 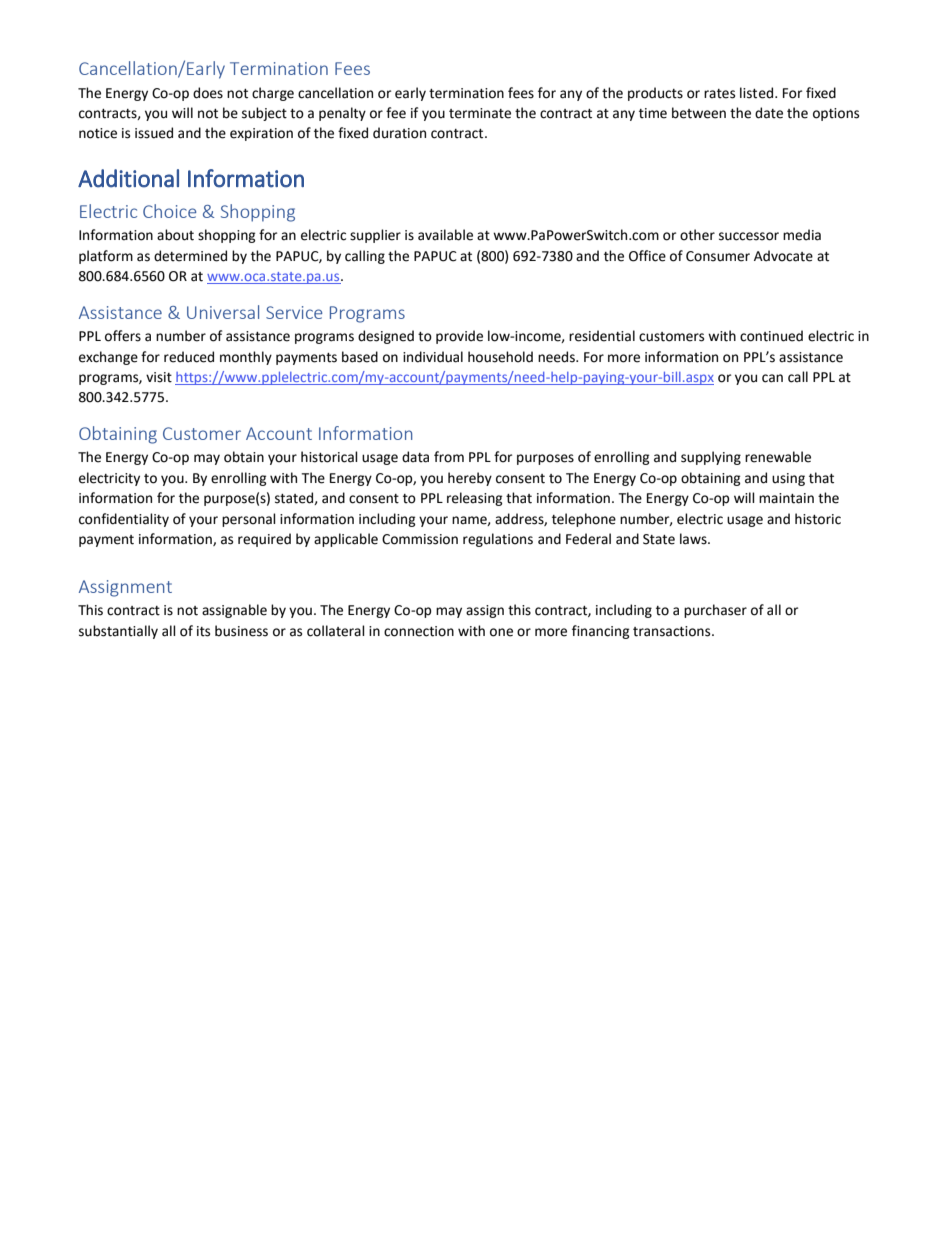 What do you see at coordinates (480, 113) in the page?
I see `terminate` at bounding box center [480, 113].
